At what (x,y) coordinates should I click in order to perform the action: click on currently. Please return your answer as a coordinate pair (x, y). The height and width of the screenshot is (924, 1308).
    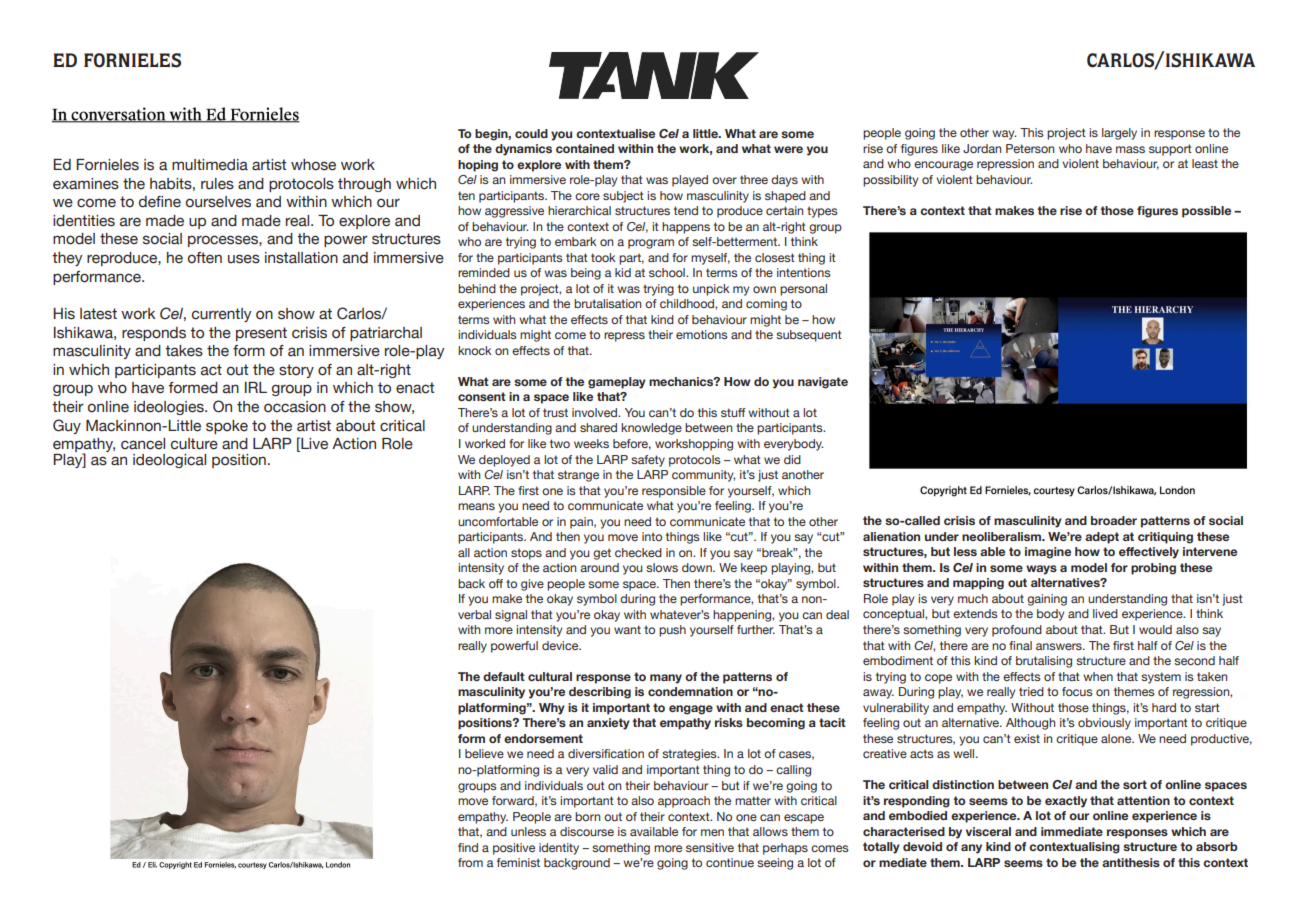
    Looking at the image, I should click on (222, 315).
